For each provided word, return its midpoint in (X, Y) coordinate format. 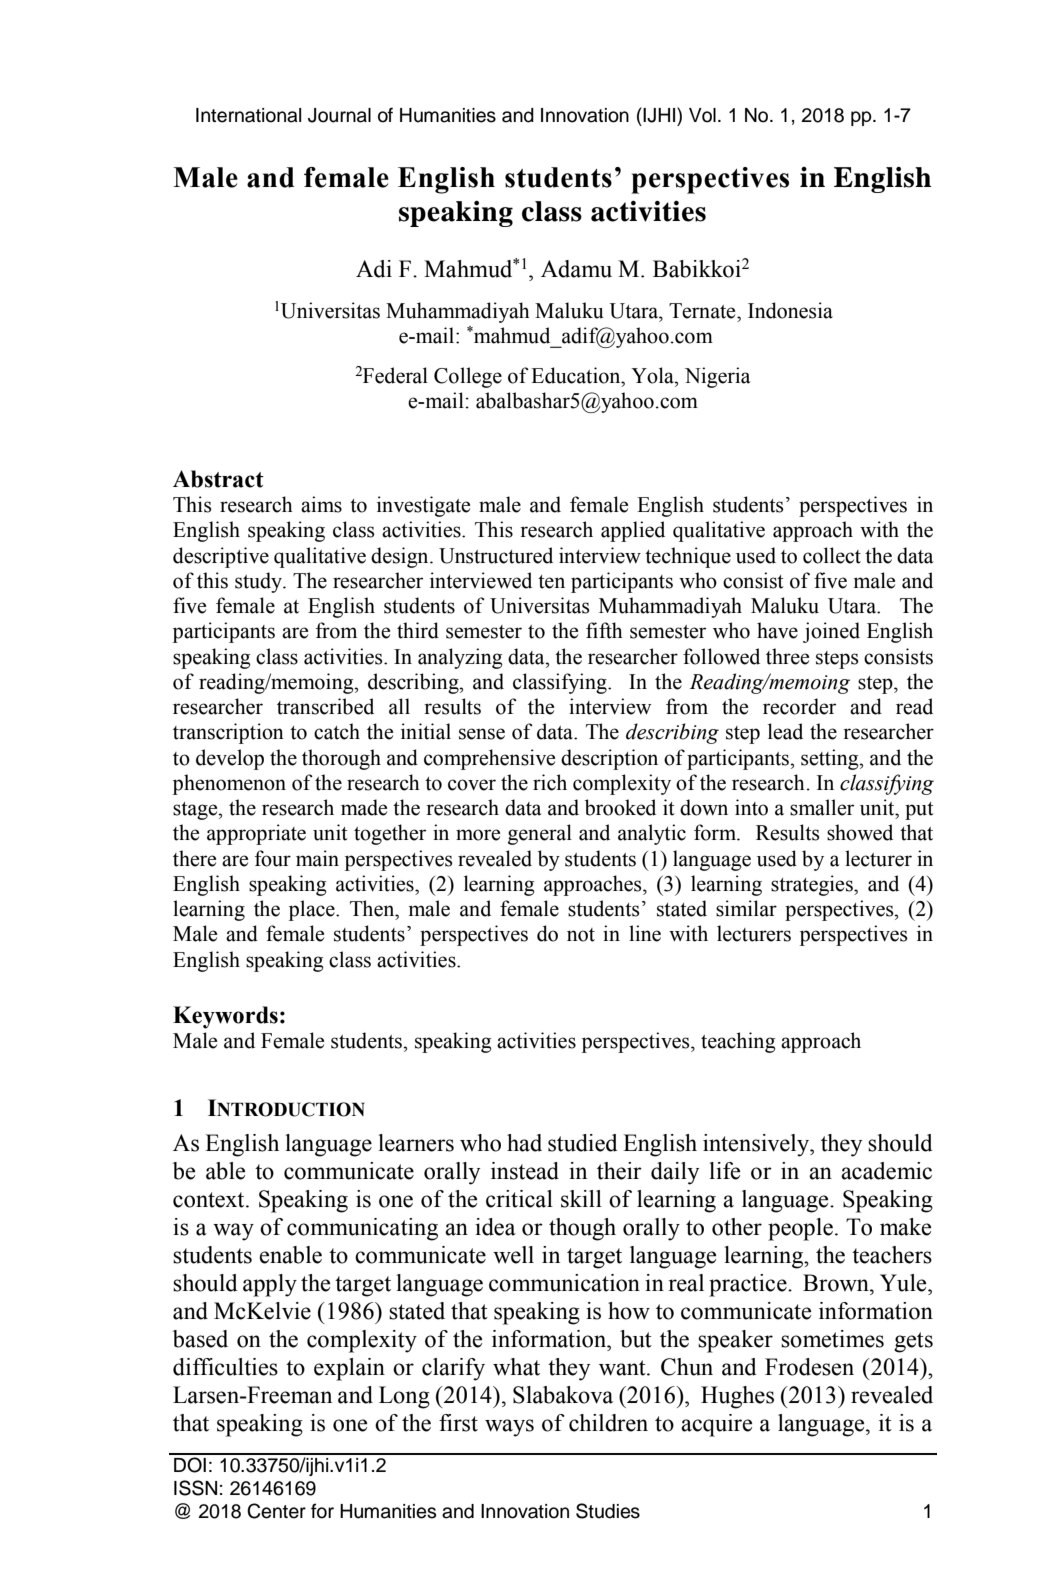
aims (321, 504)
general (540, 834)
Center (276, 1511)
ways (509, 1428)
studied (583, 1143)
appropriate (256, 834)
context (210, 1200)
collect (832, 555)
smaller (822, 807)
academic (886, 1171)
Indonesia (790, 310)
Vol (702, 115)
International (248, 115)
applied (633, 531)
